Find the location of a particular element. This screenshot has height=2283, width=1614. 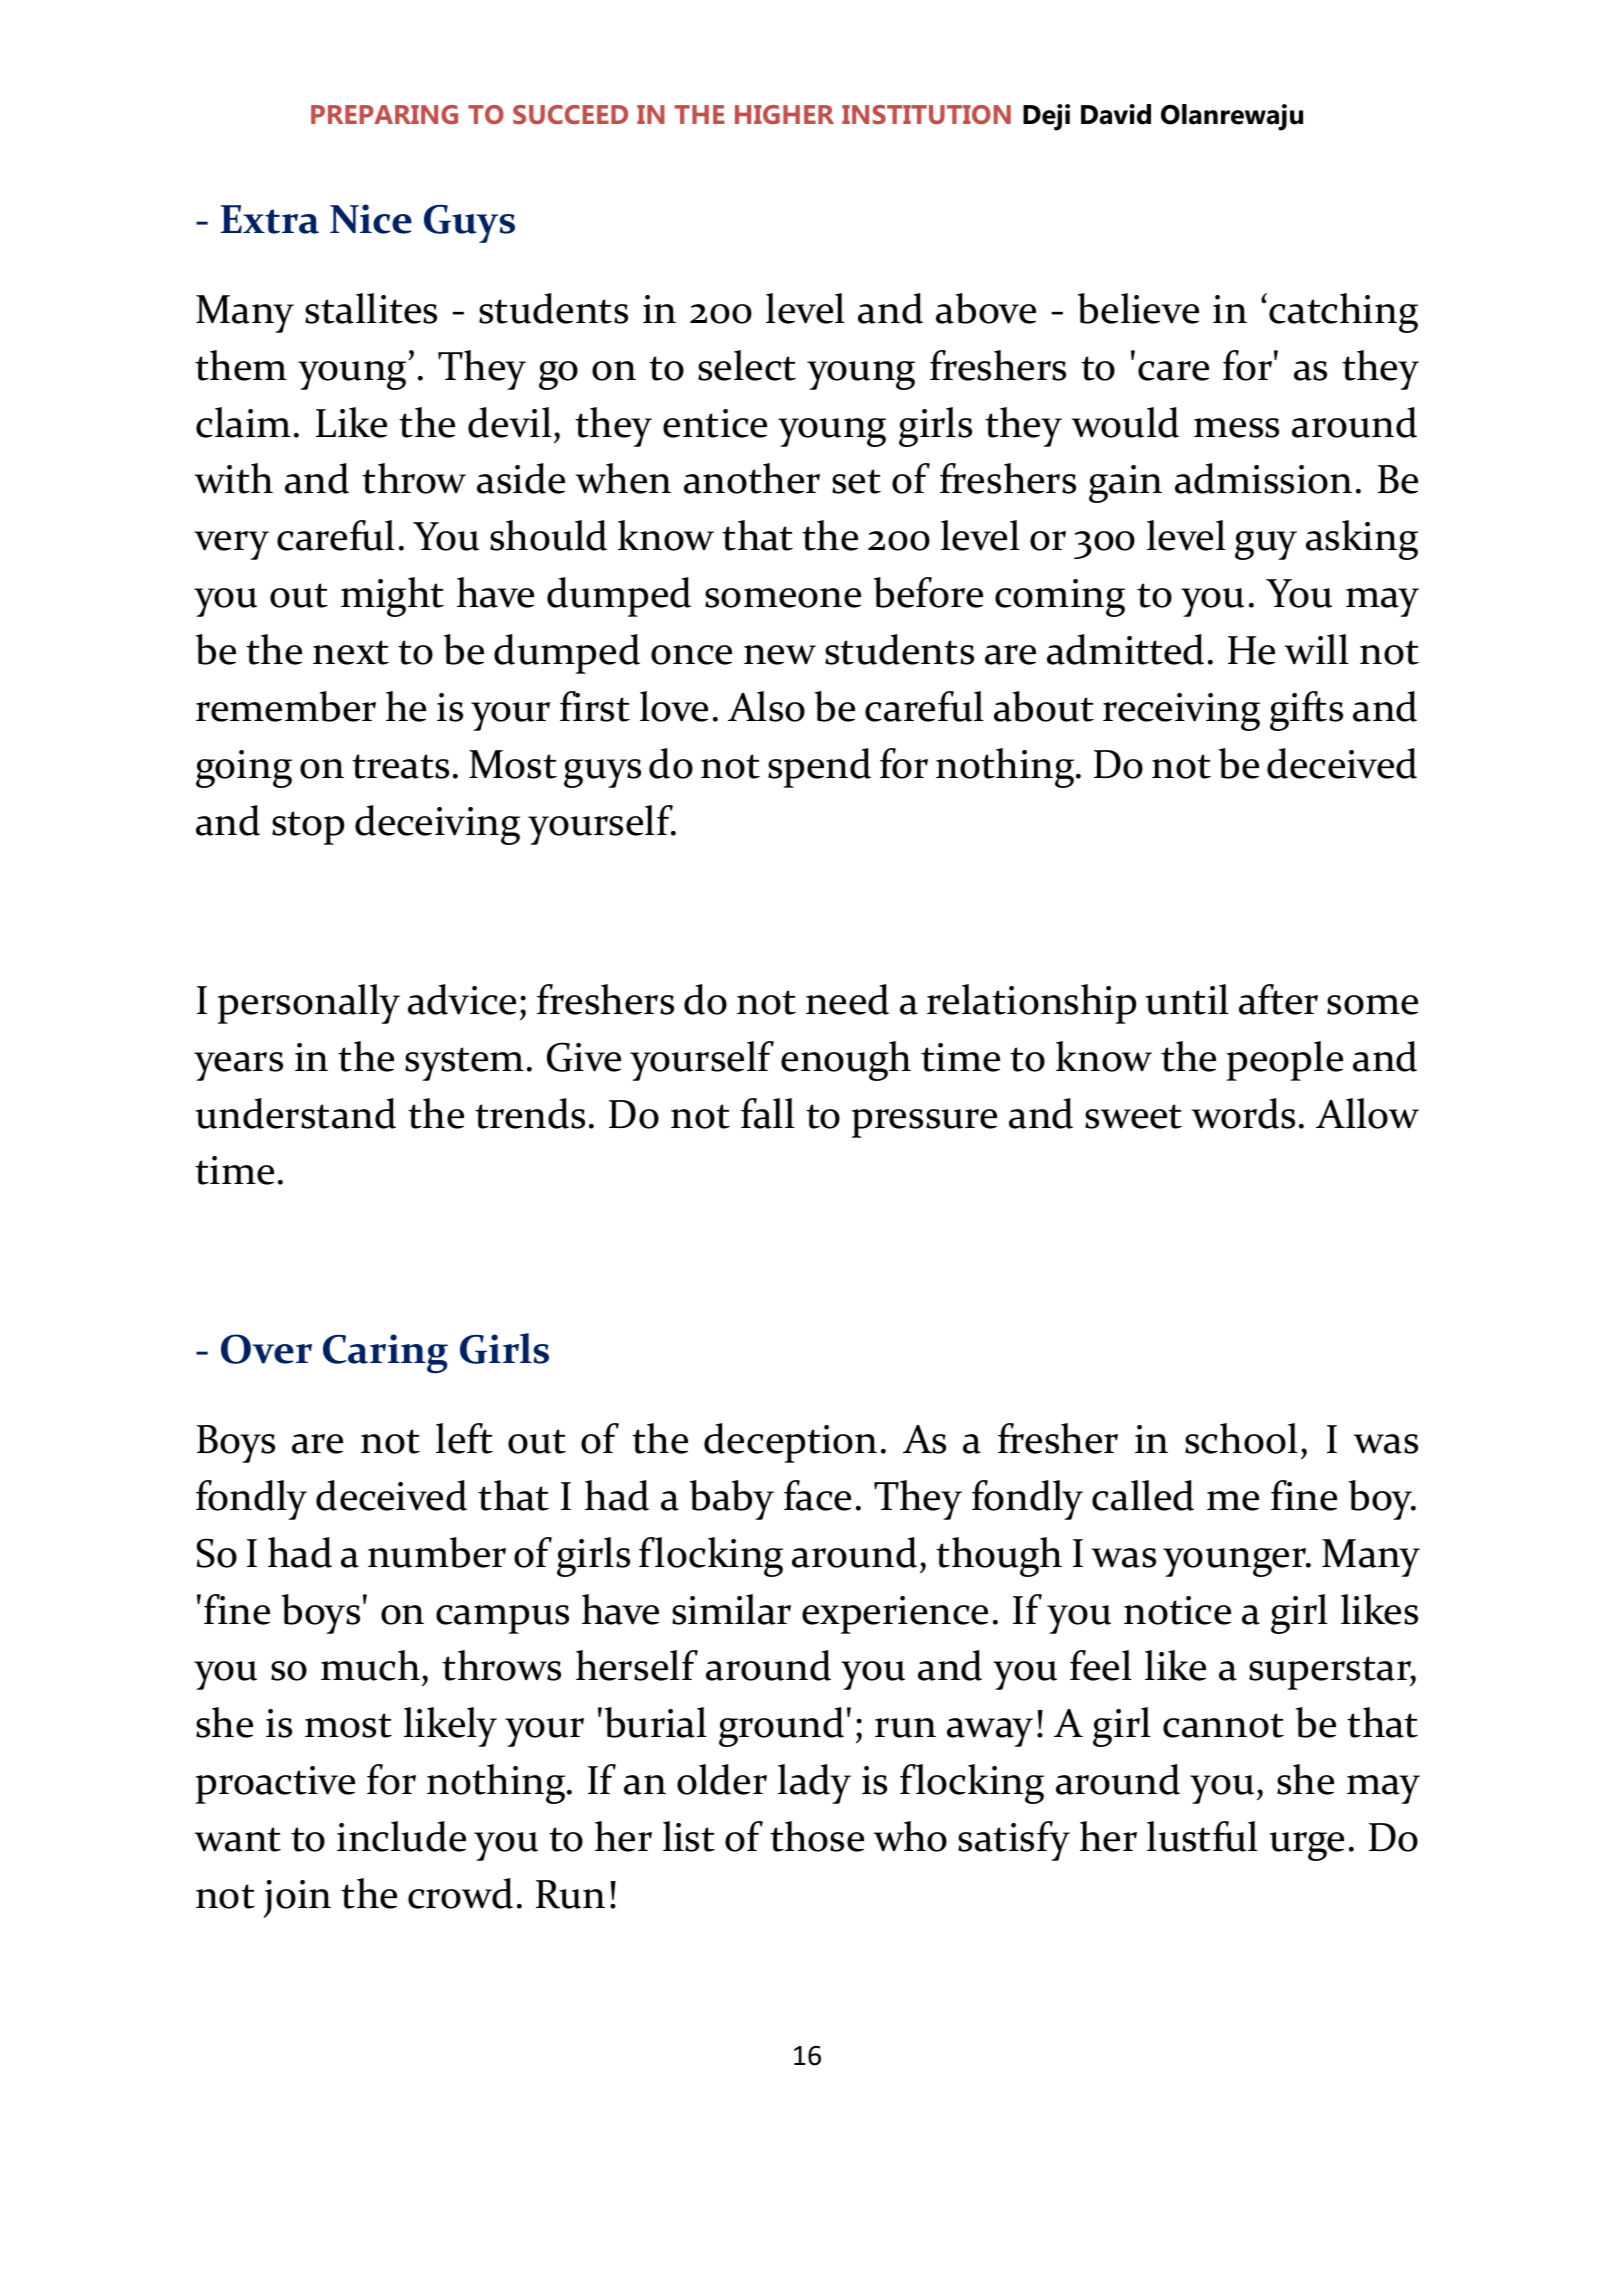

until is located at coordinates (1187, 999).
